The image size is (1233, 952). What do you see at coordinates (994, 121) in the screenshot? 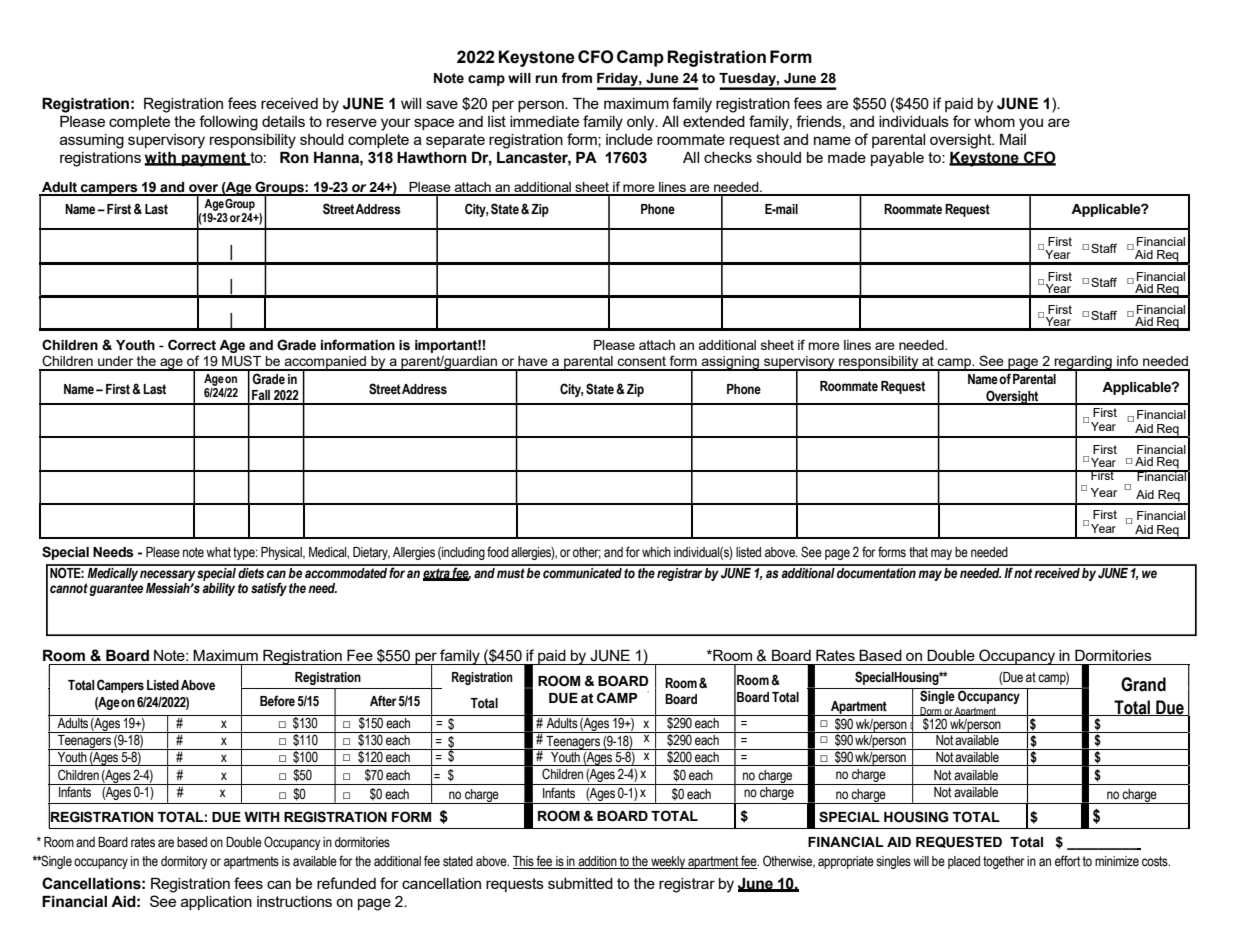
I see `whom` at bounding box center [994, 121].
